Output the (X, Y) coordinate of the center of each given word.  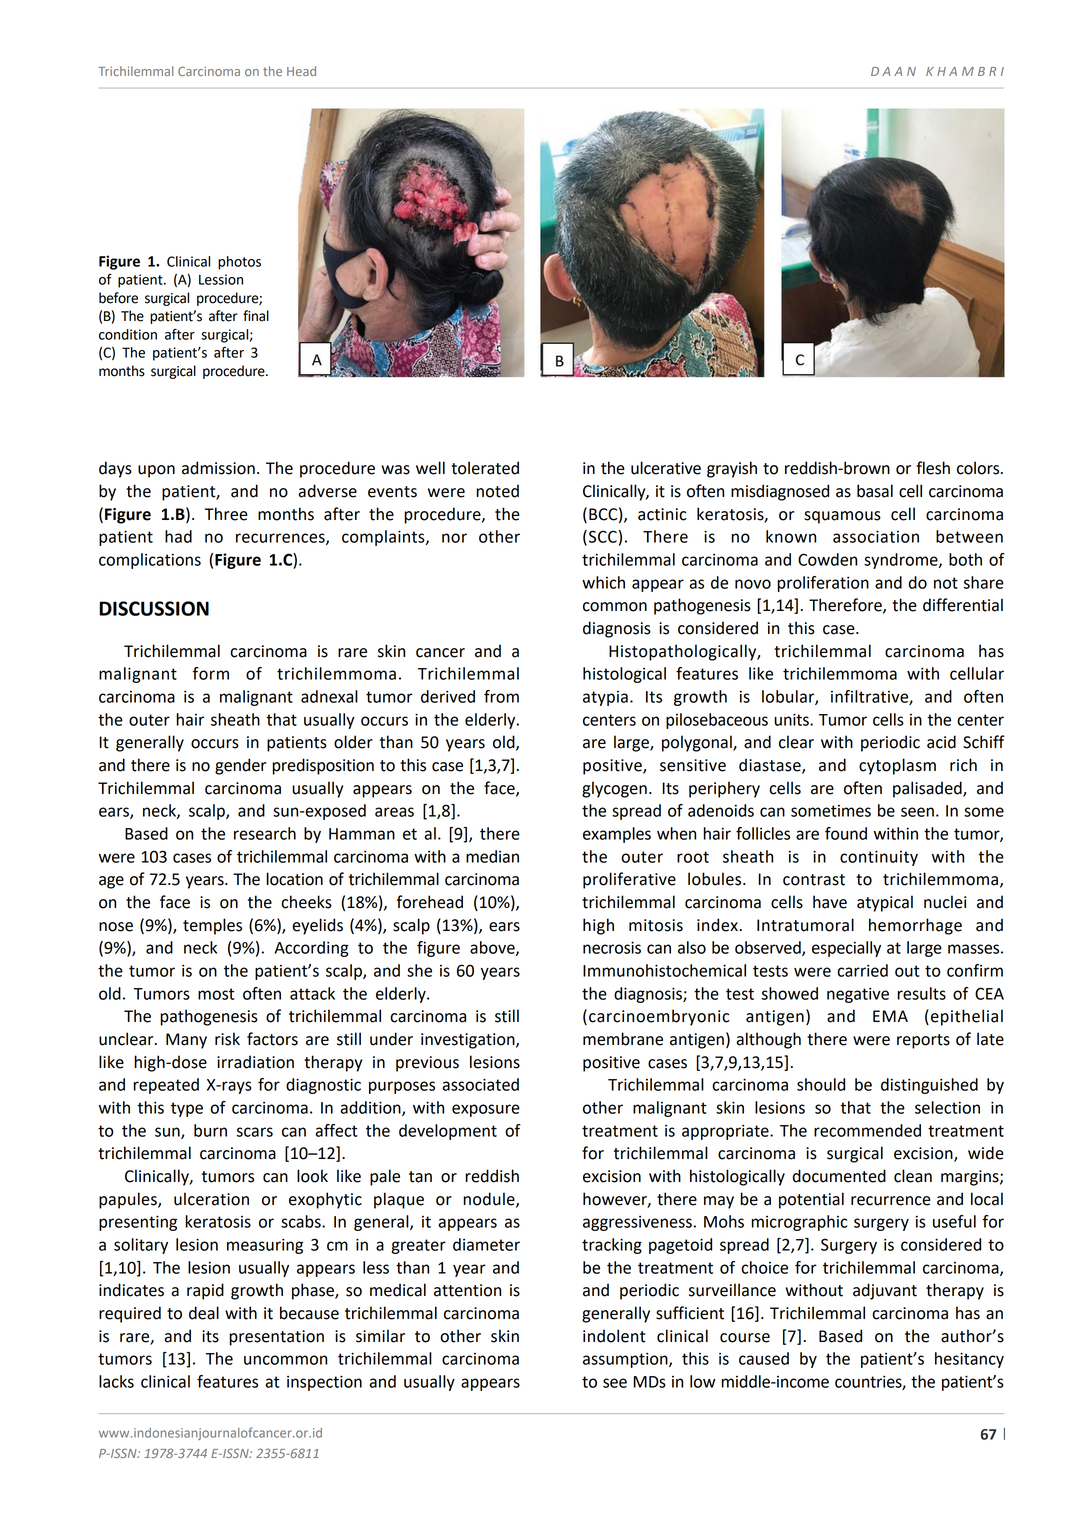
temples (212, 926)
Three (226, 514)
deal (204, 1313)
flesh (933, 468)
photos (239, 263)
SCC (603, 536)
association (876, 536)
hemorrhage (915, 926)
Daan (893, 71)
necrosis (612, 947)
